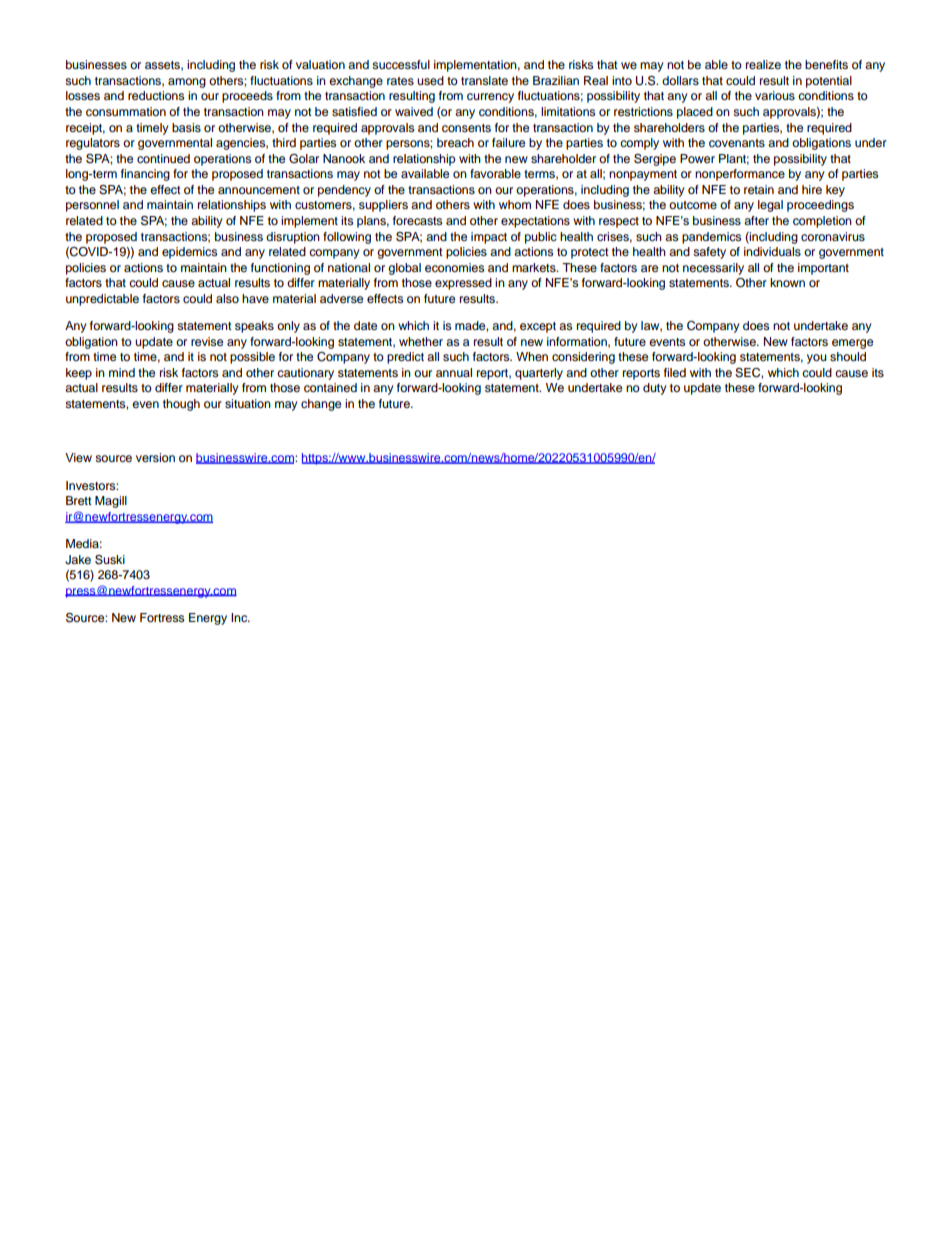 This document has width=952, height=1233. What do you see at coordinates (181, 405) in the document?
I see `though` at bounding box center [181, 405].
